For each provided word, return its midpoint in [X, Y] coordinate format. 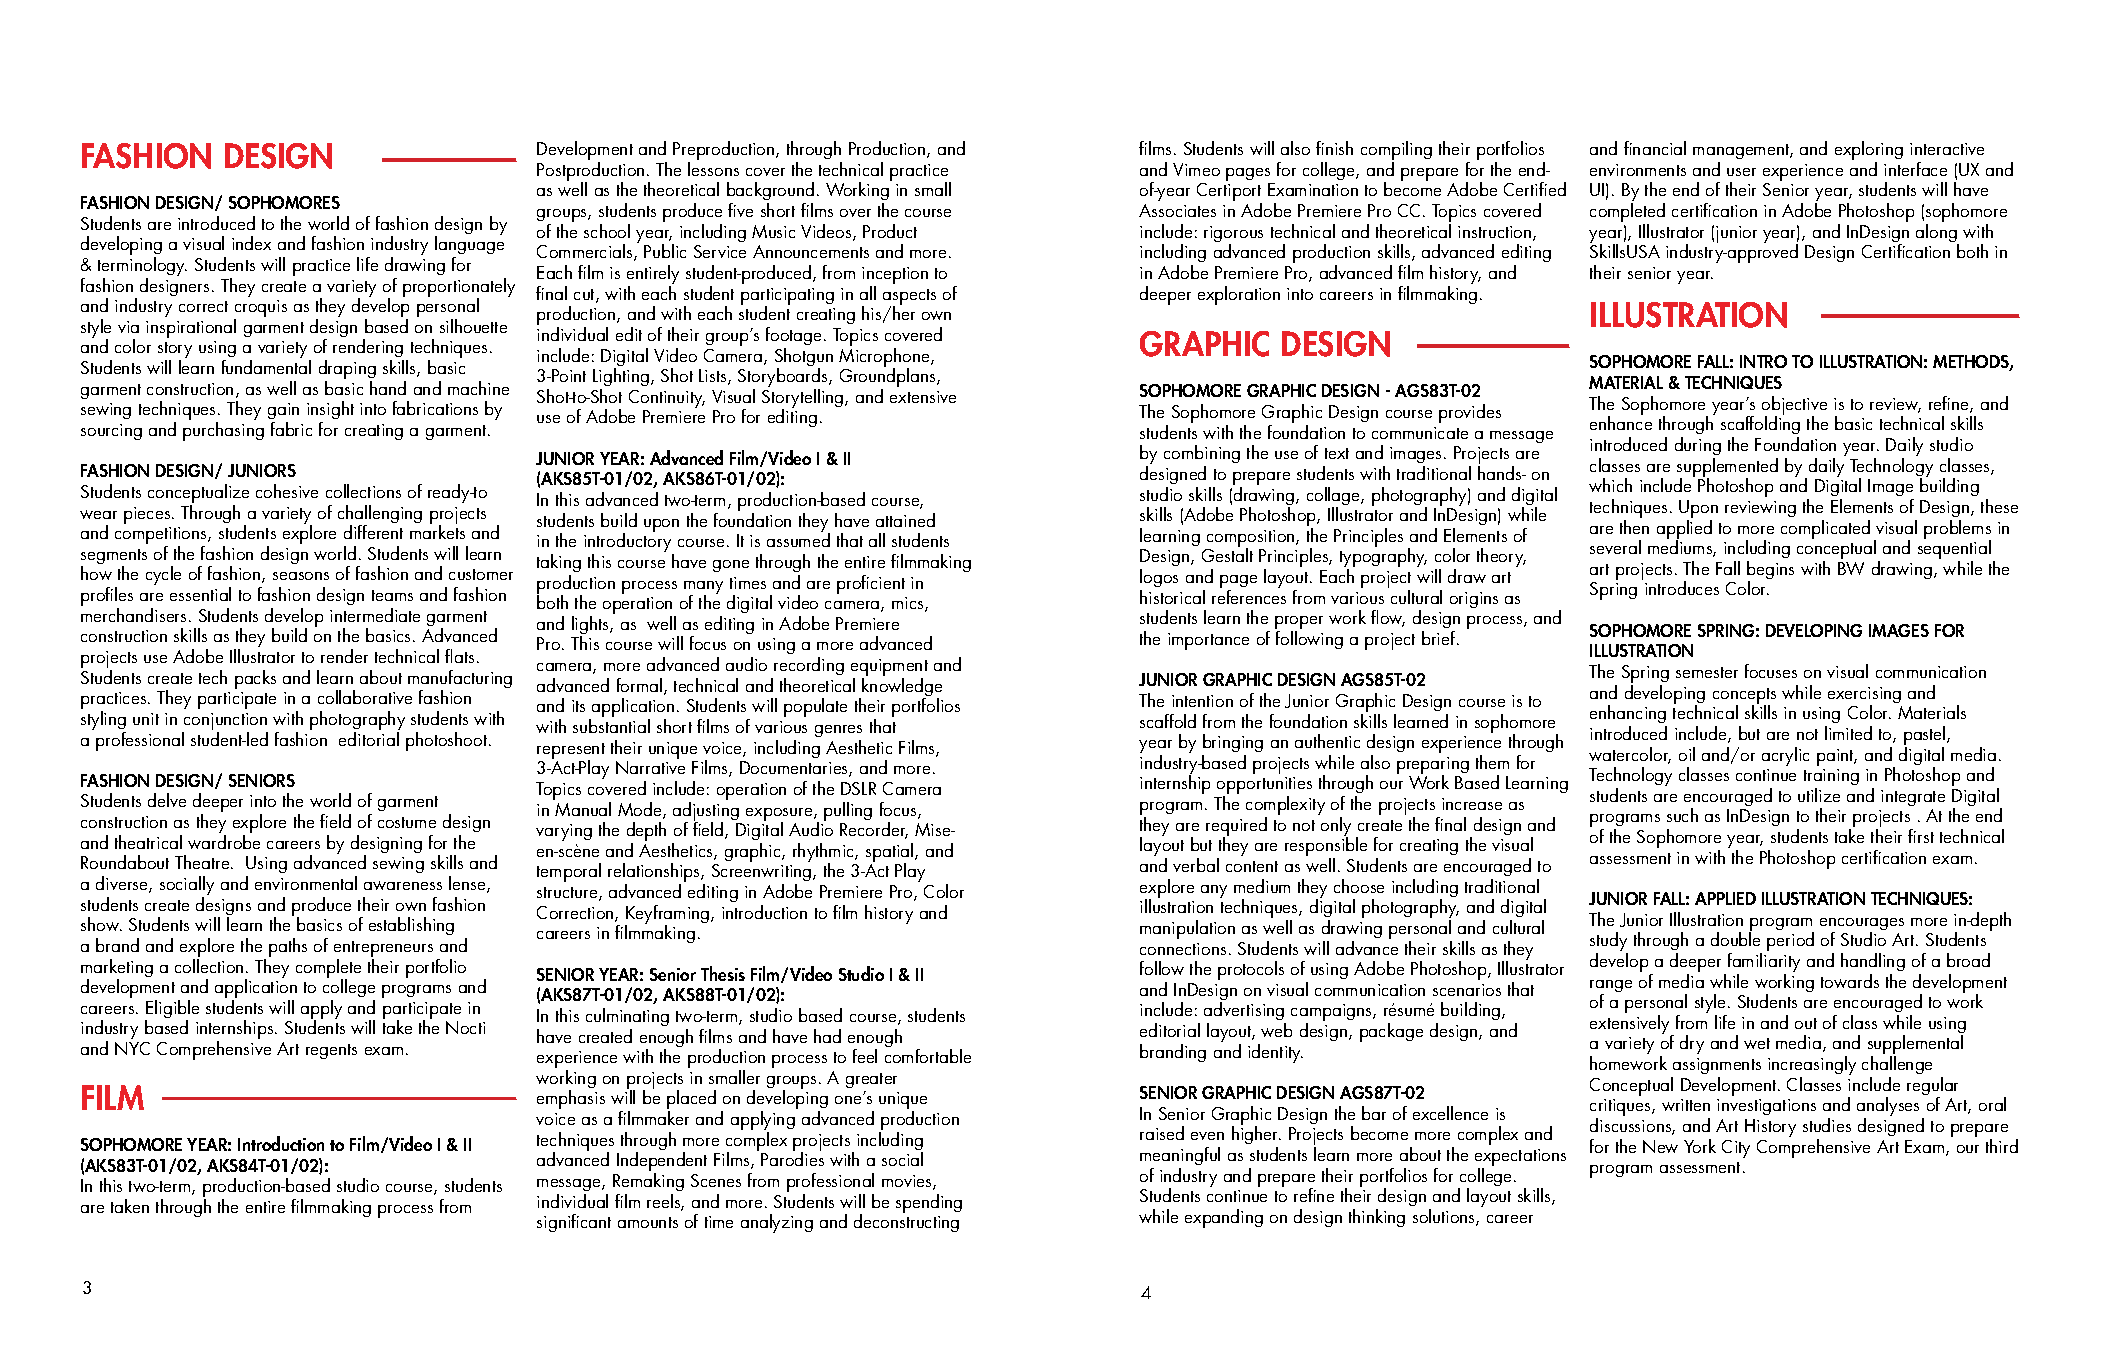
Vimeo [1196, 169]
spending [929, 1203]
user [1741, 172]
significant [574, 1223]
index [251, 243]
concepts [1744, 697]
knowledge [902, 688]
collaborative [365, 697]
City [1736, 1149]
